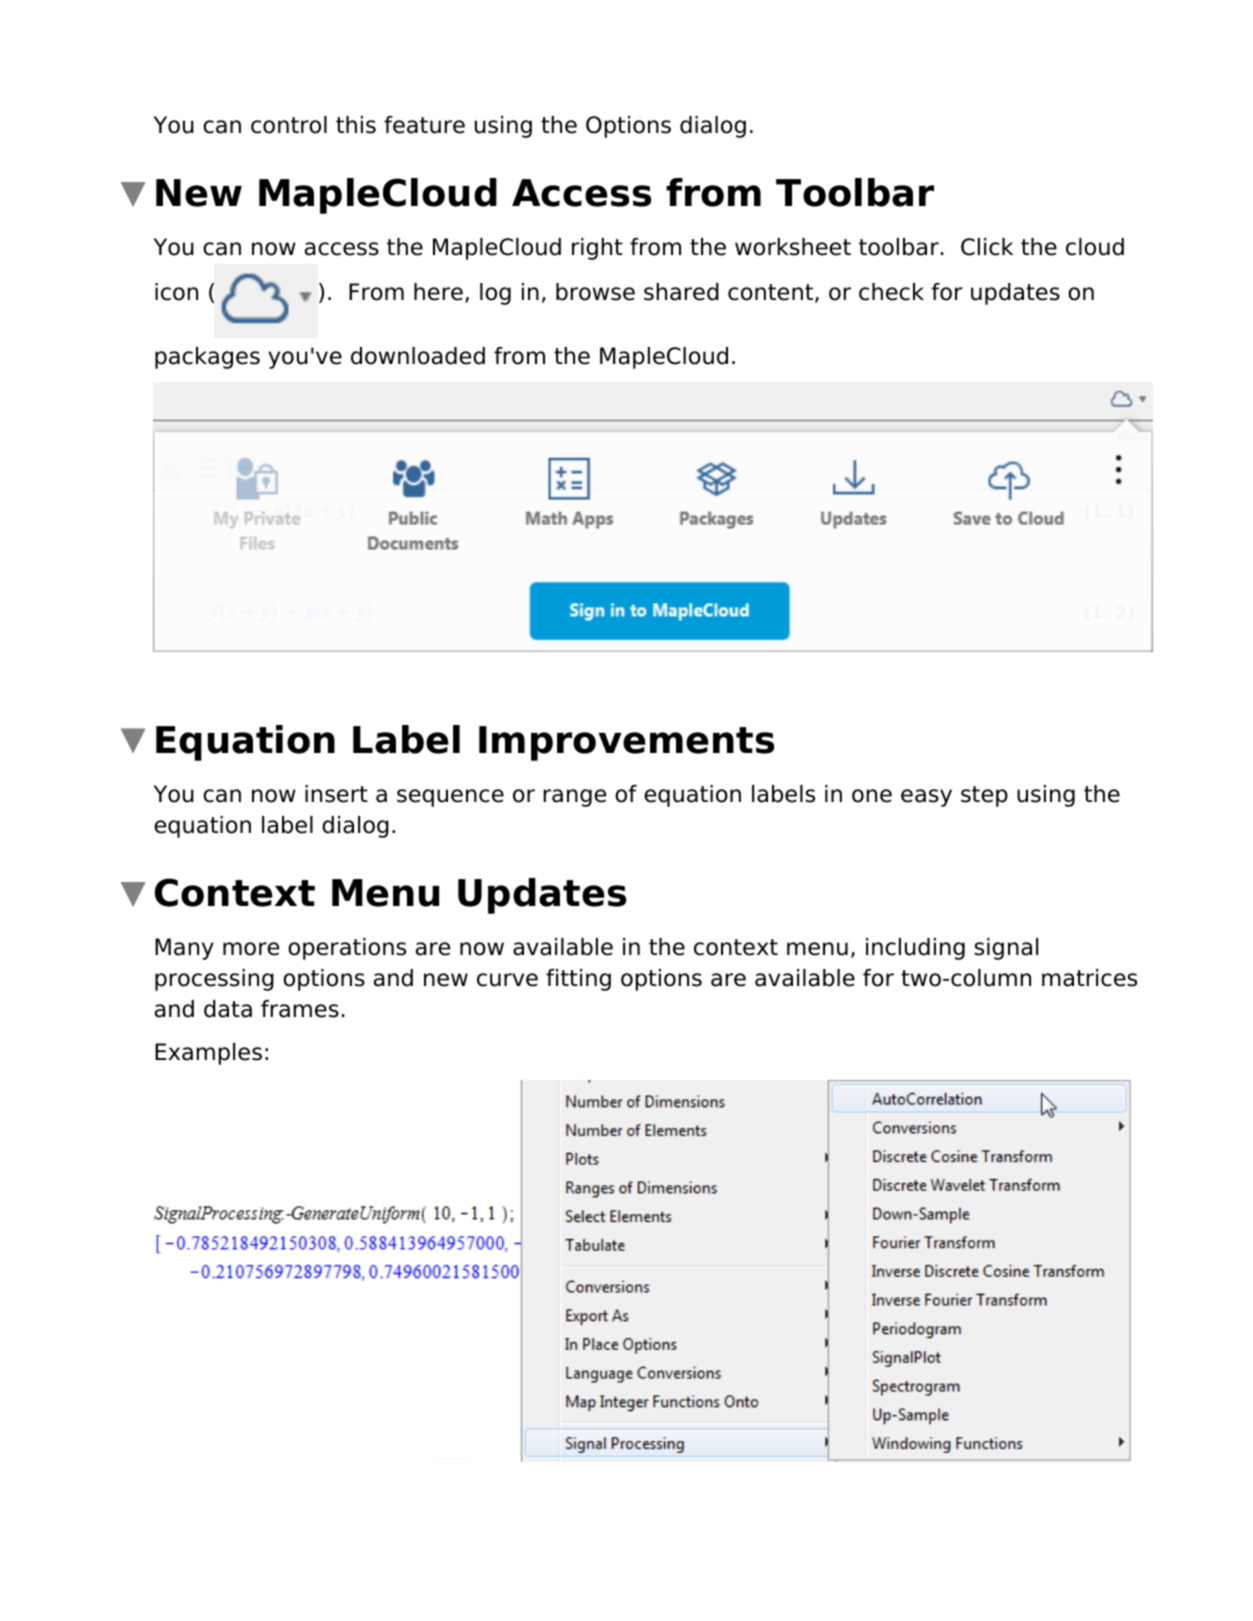 The image size is (1253, 1621). Describe the element at coordinates (626, 743) in the screenshot. I see `Improvements` at that location.
